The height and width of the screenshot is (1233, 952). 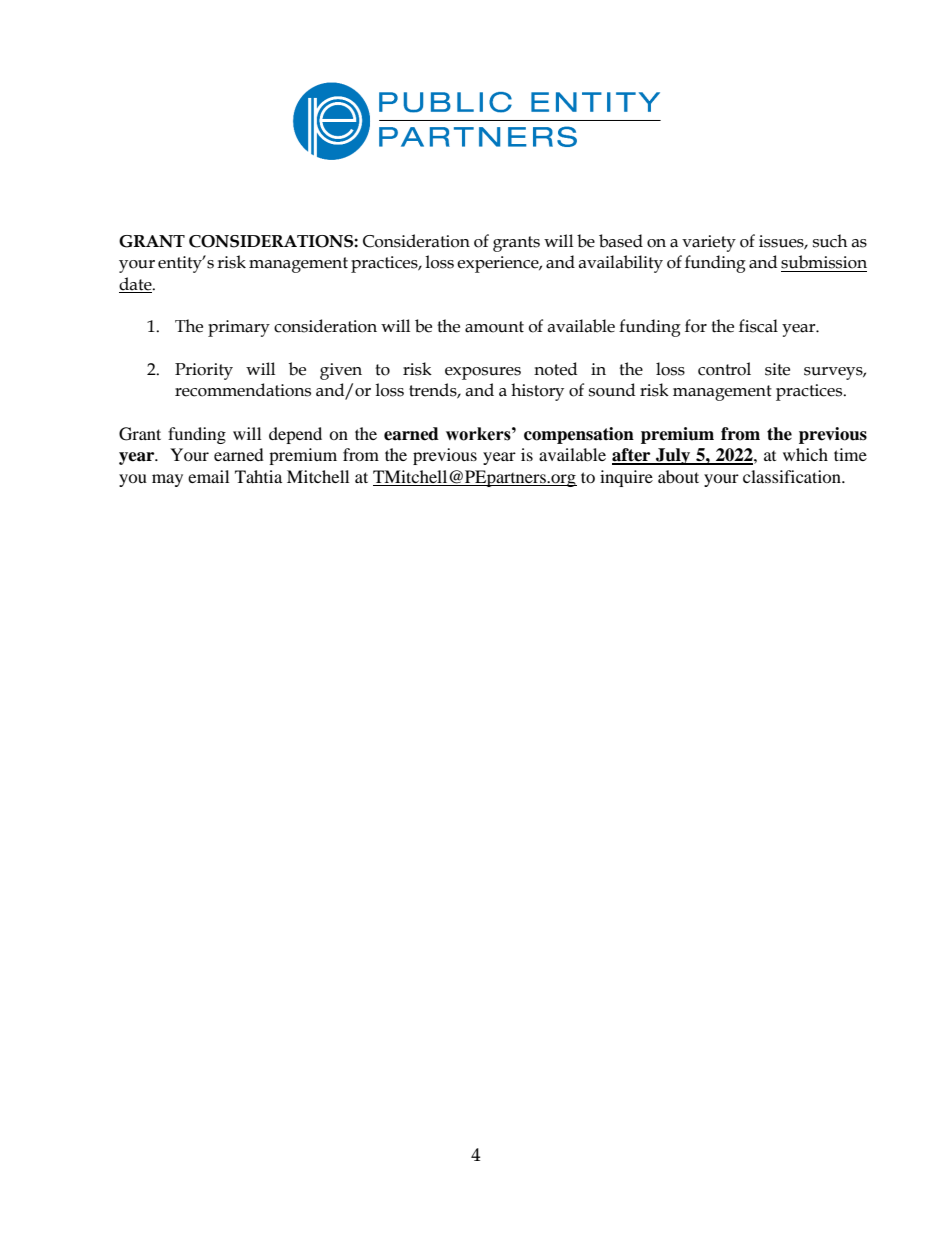 What do you see at coordinates (709, 243) in the screenshot?
I see `variety` at bounding box center [709, 243].
